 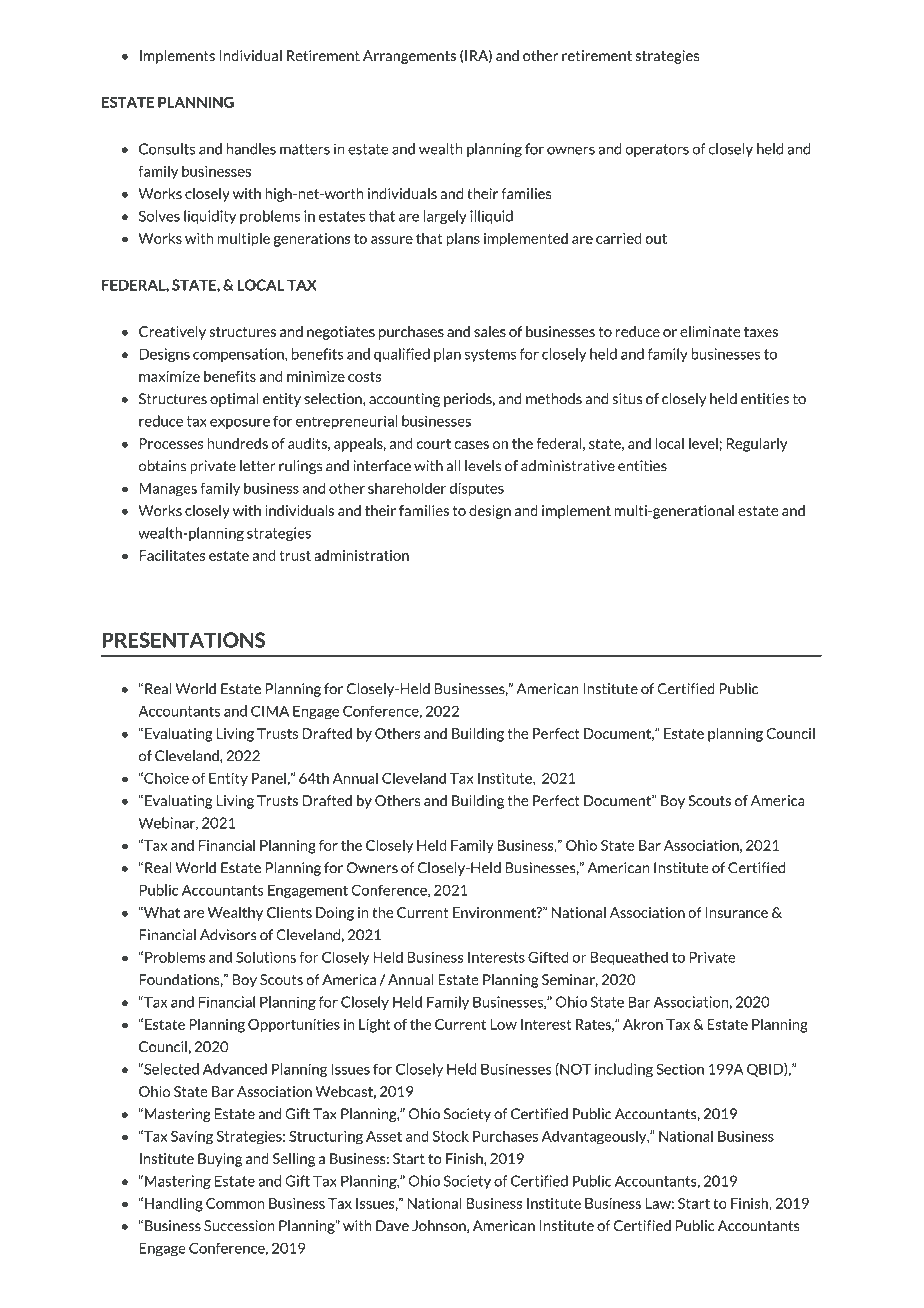 What do you see at coordinates (629, 958) in the screenshot?
I see `Bequeathed` at bounding box center [629, 958].
